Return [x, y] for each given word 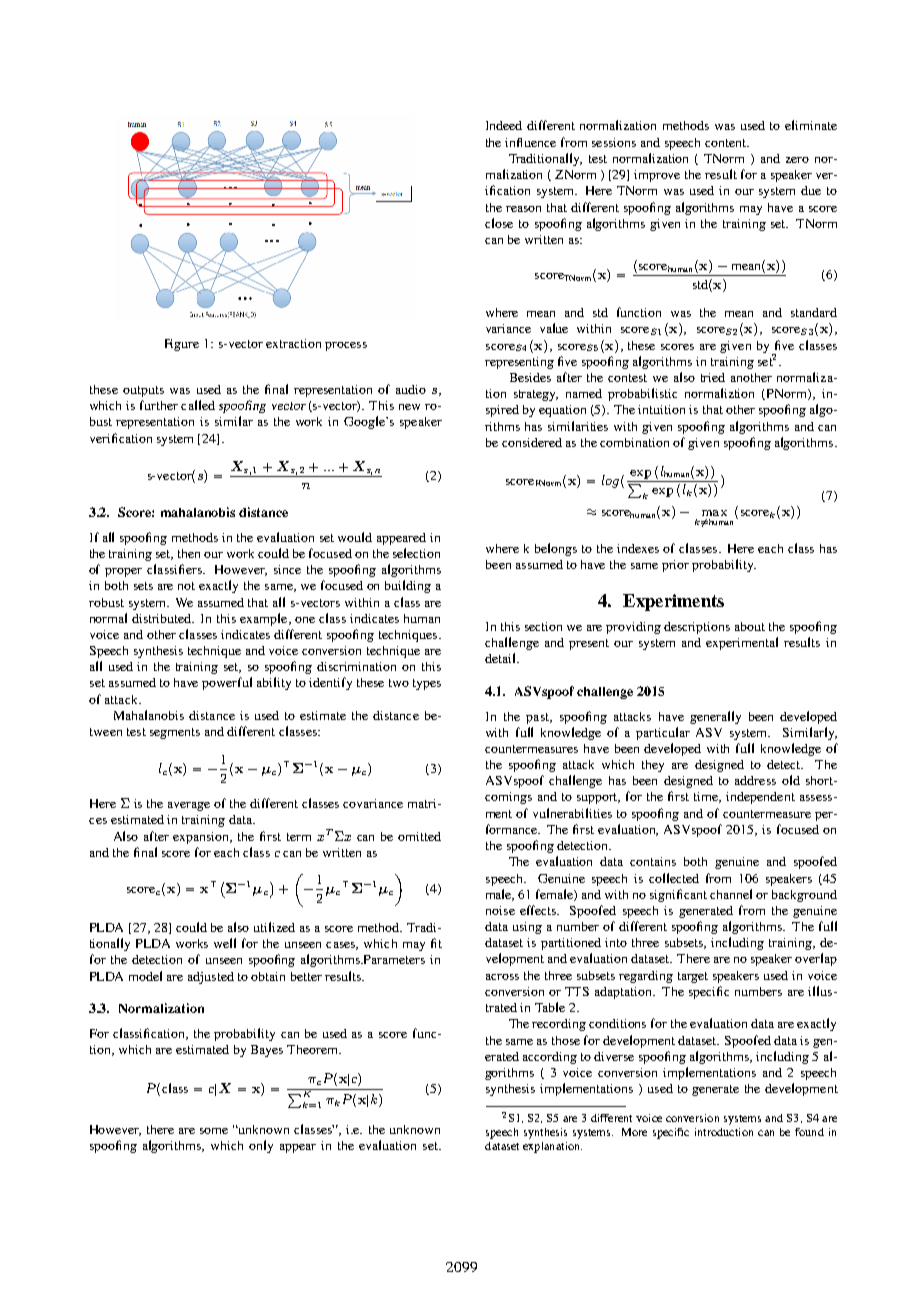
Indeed [504, 125]
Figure [182, 345]
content [726, 143]
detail [502, 658]
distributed [163, 618]
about [750, 626]
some [214, 1131]
